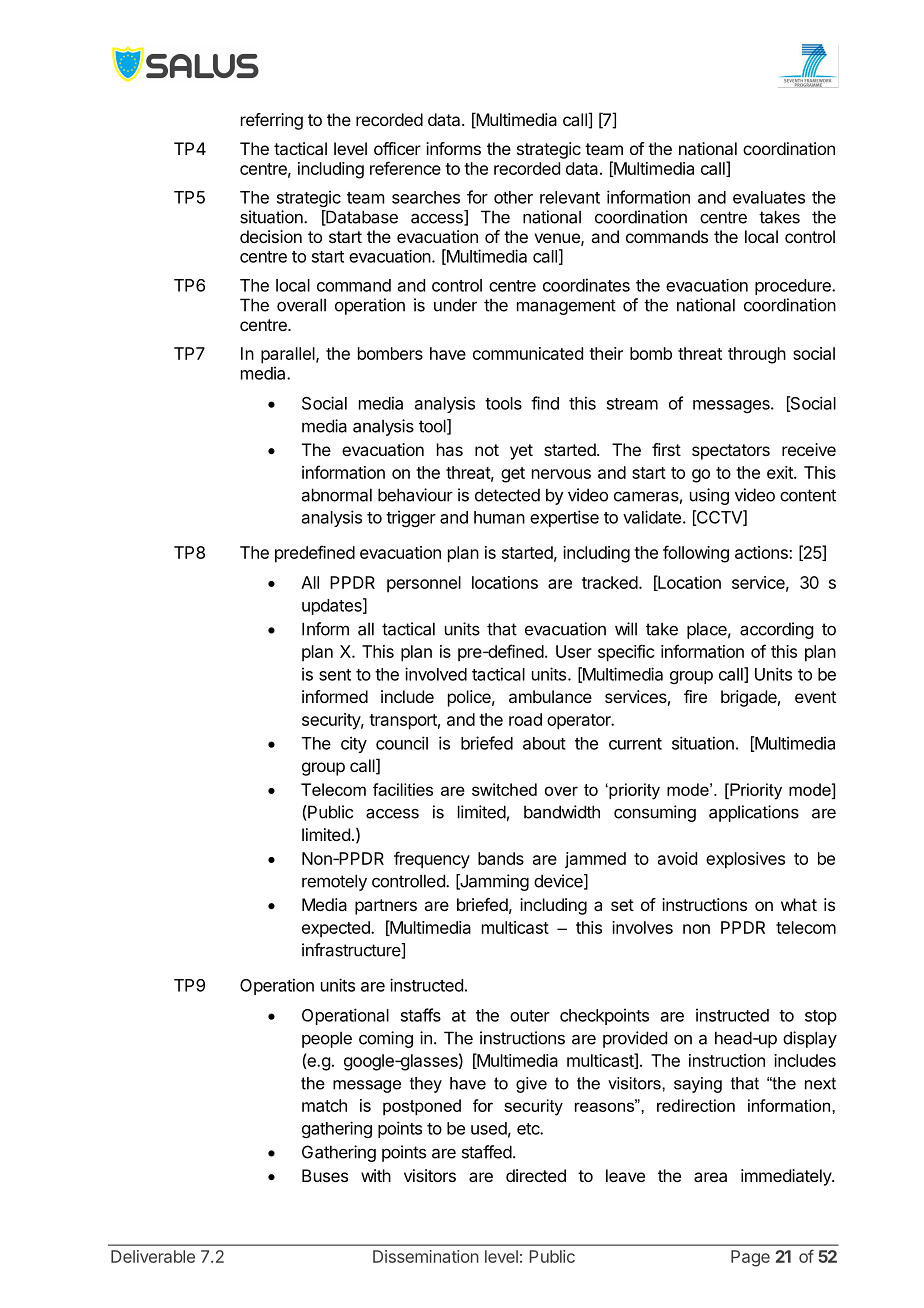 The height and width of the screenshot is (1308, 924). I want to click on other, so click(513, 197).
